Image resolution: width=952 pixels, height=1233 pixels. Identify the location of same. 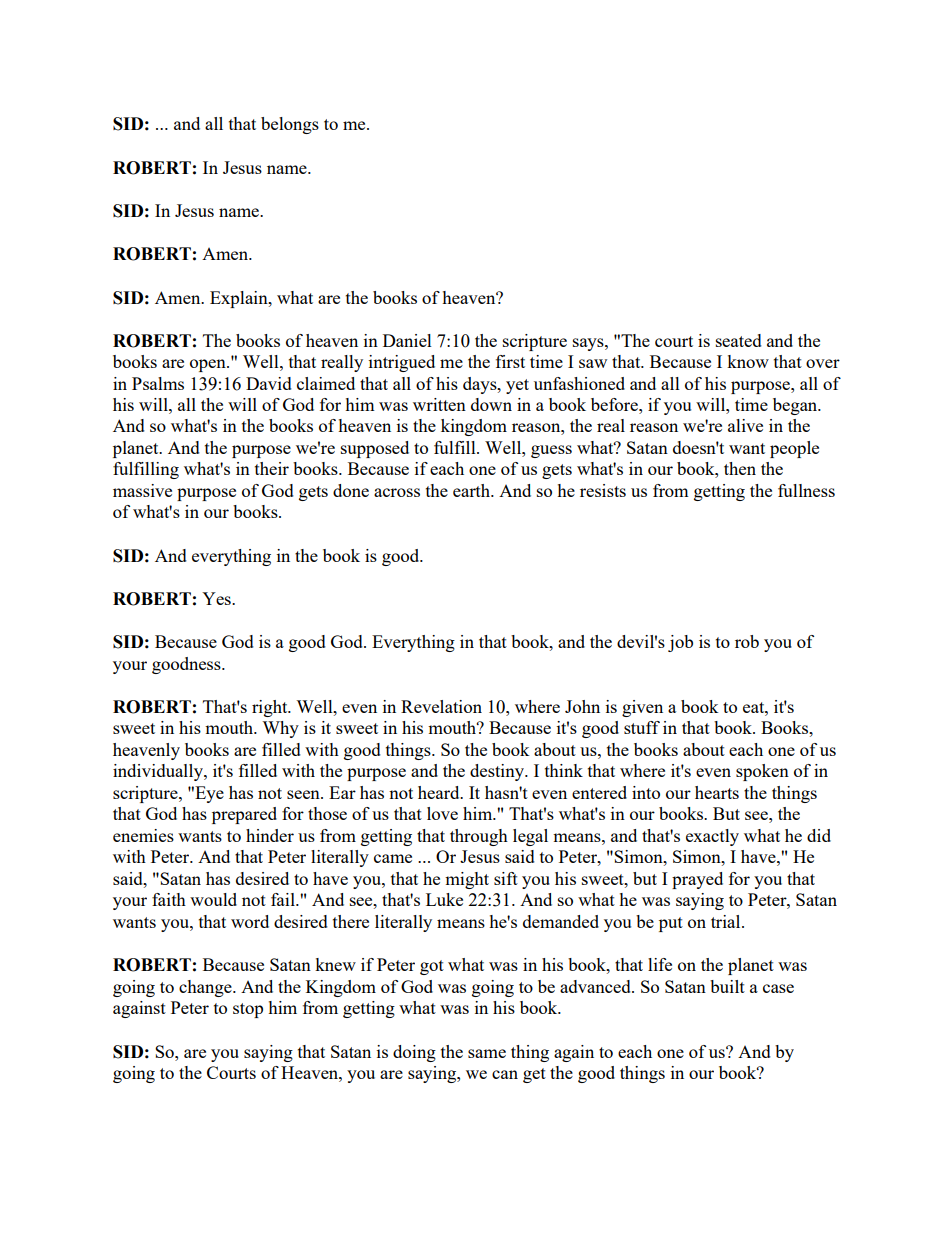
(487, 1053).
